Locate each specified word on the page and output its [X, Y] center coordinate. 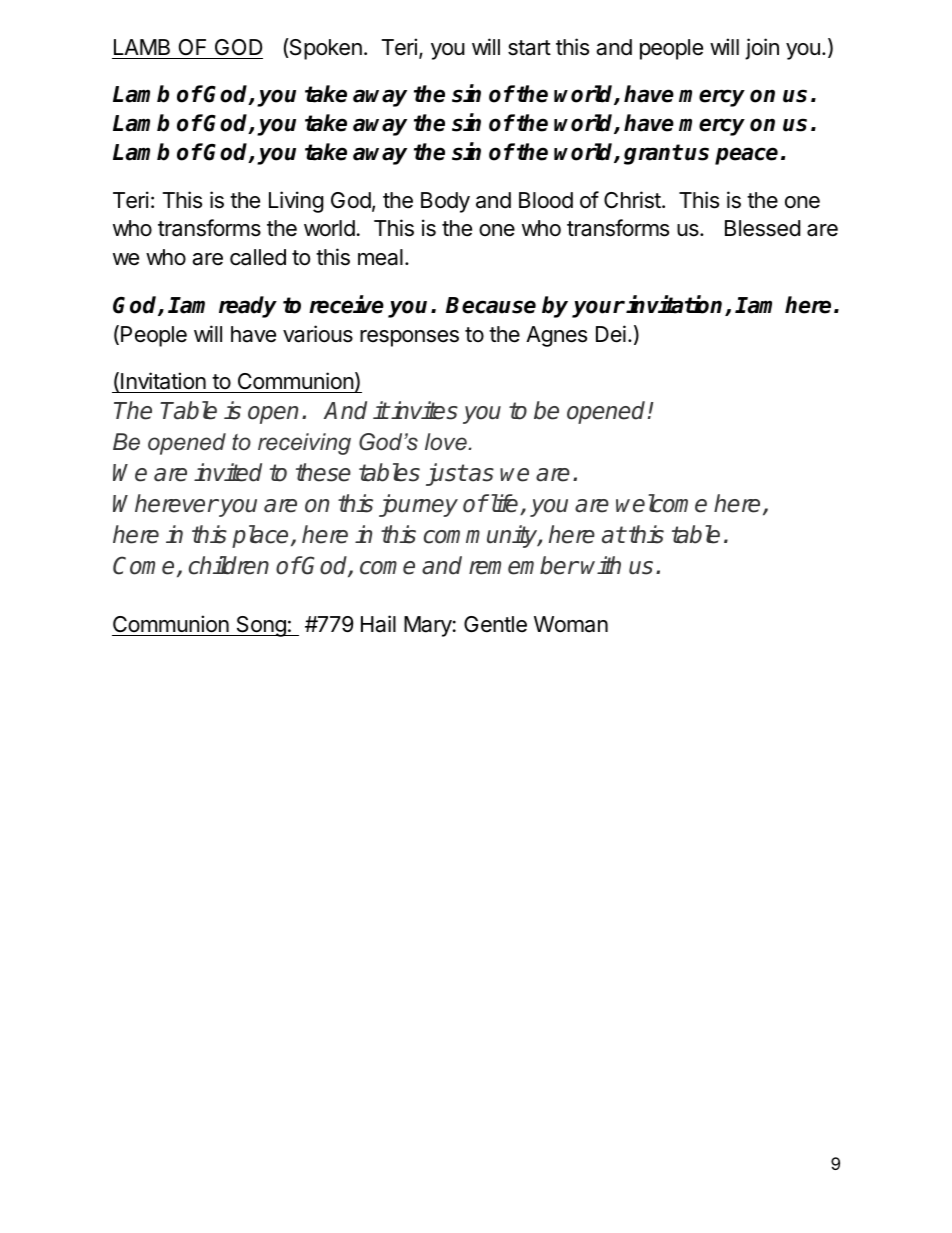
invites [424, 410]
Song [261, 626]
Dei [611, 334]
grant [653, 154]
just [446, 474]
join [762, 49]
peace [746, 156]
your [598, 309]
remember [524, 565]
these [323, 472]
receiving [304, 444]
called [258, 257]
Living [296, 202]
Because [491, 305]
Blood [546, 200]
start [529, 48]
